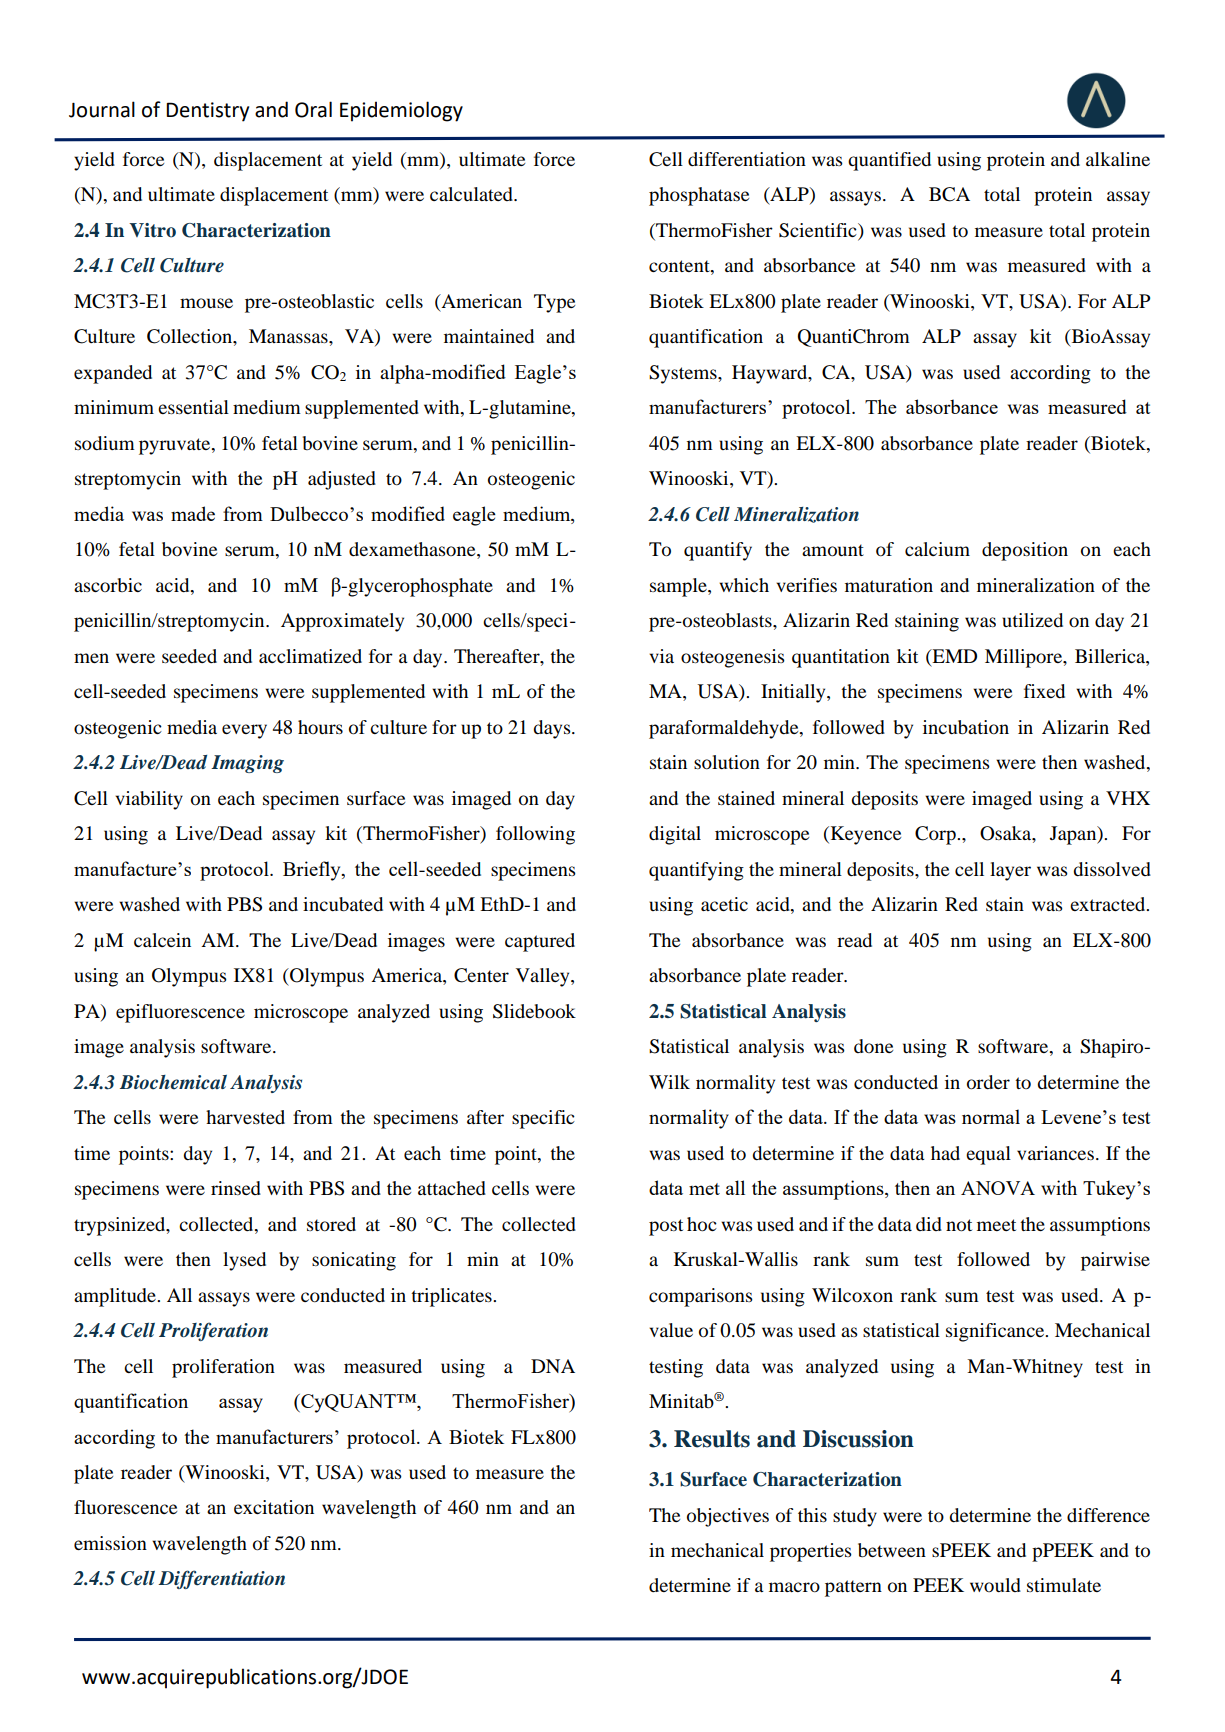  What do you see at coordinates (207, 112) in the screenshot?
I see `Dentistry` at bounding box center [207, 112].
